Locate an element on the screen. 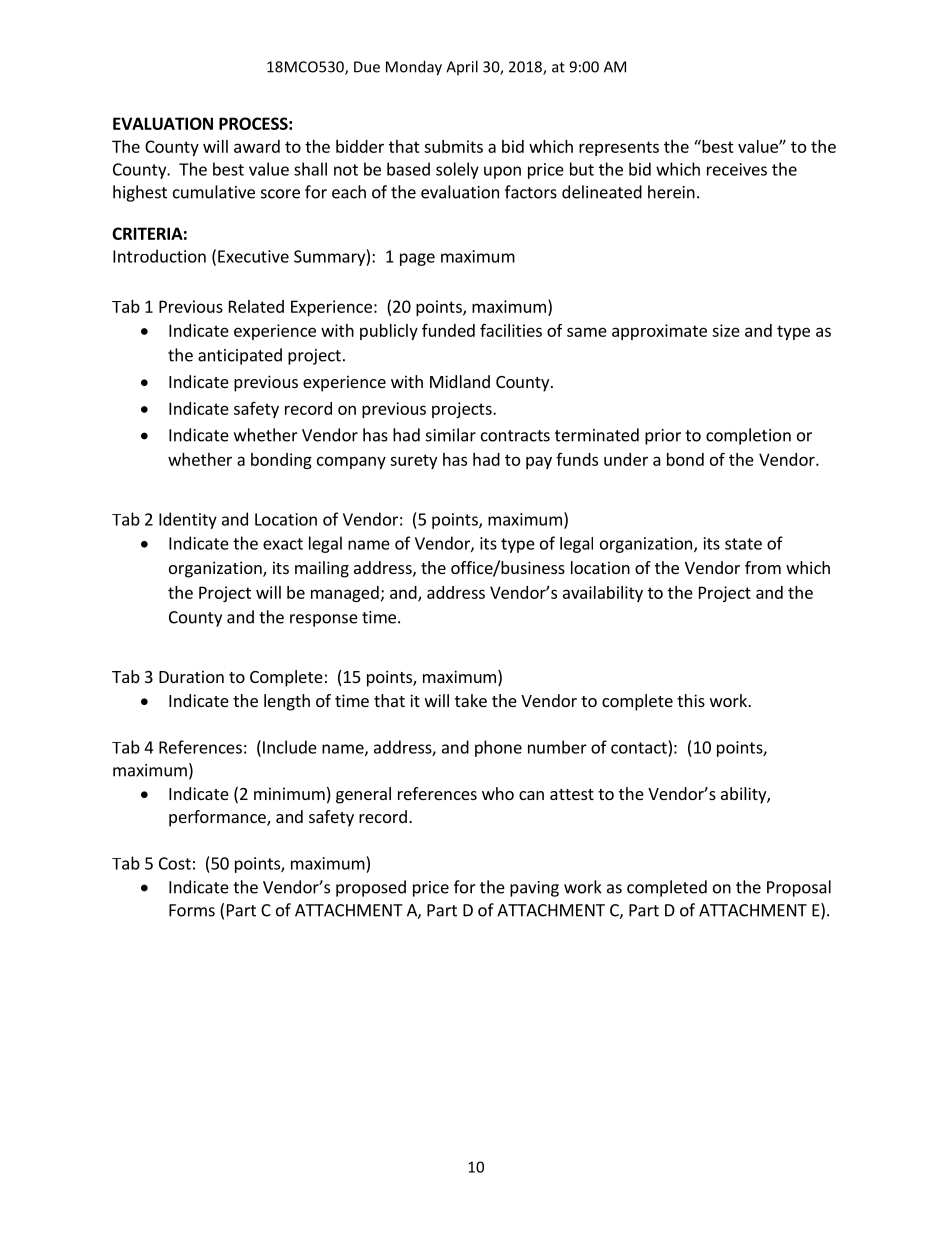 The width and height of the screenshot is (952, 1233). from is located at coordinates (763, 567).
